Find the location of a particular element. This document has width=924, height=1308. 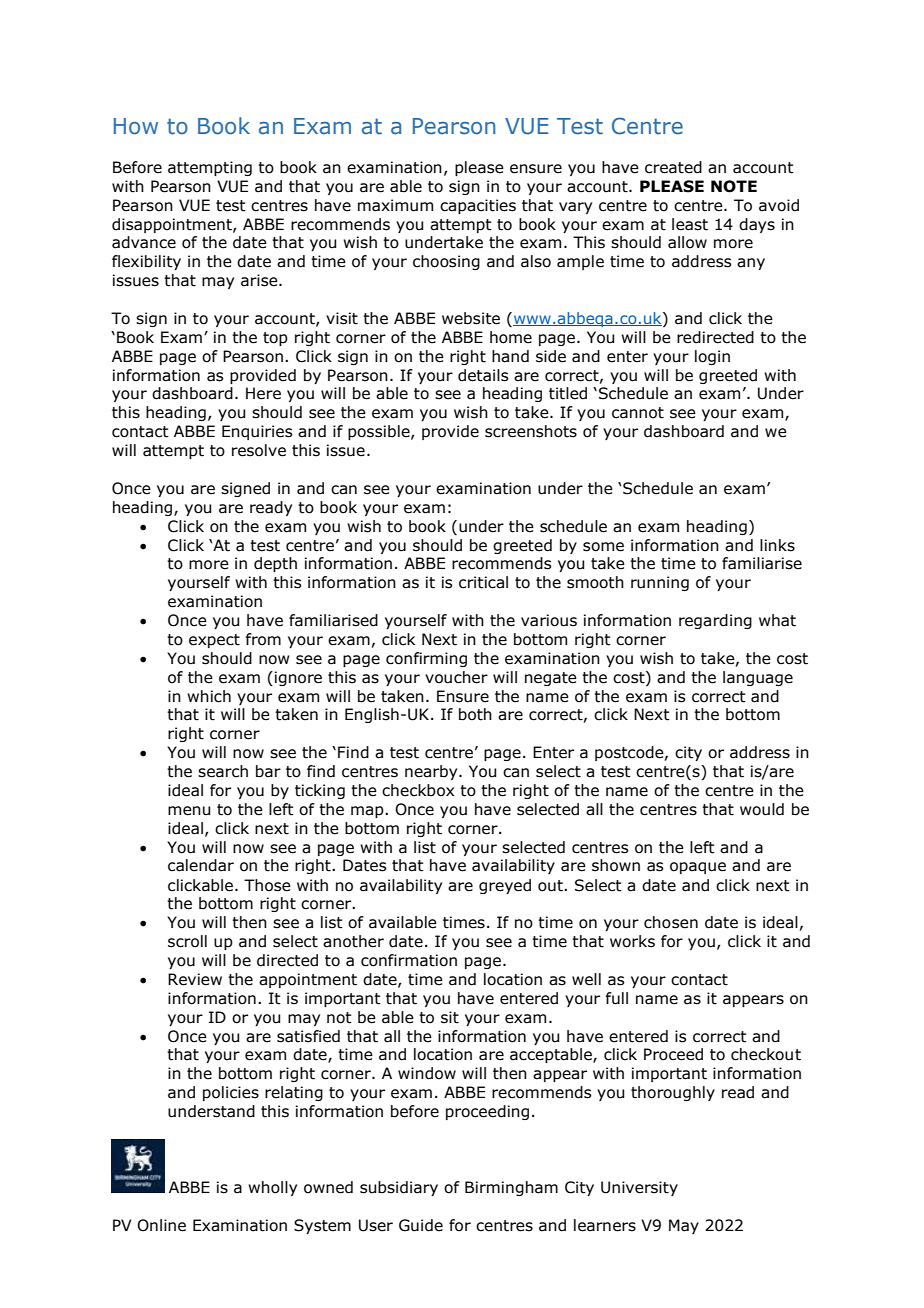

resolve is located at coordinates (259, 450).
